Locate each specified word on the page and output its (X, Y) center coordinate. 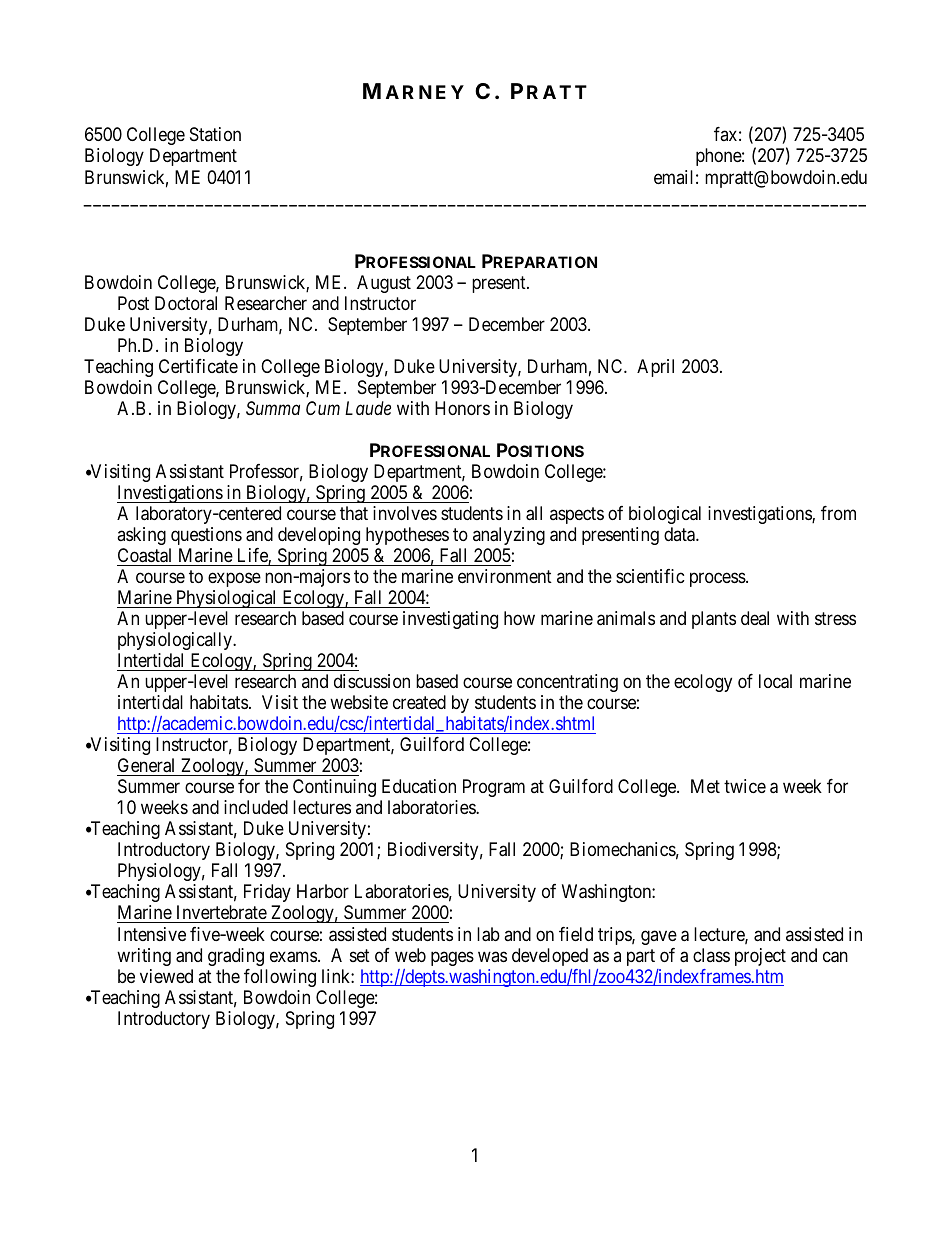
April (655, 368)
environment (505, 576)
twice (745, 786)
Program (494, 788)
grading (236, 957)
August (384, 284)
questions (206, 536)
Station (215, 134)
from (838, 513)
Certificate (198, 366)
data (680, 534)
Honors (462, 408)
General (147, 767)
